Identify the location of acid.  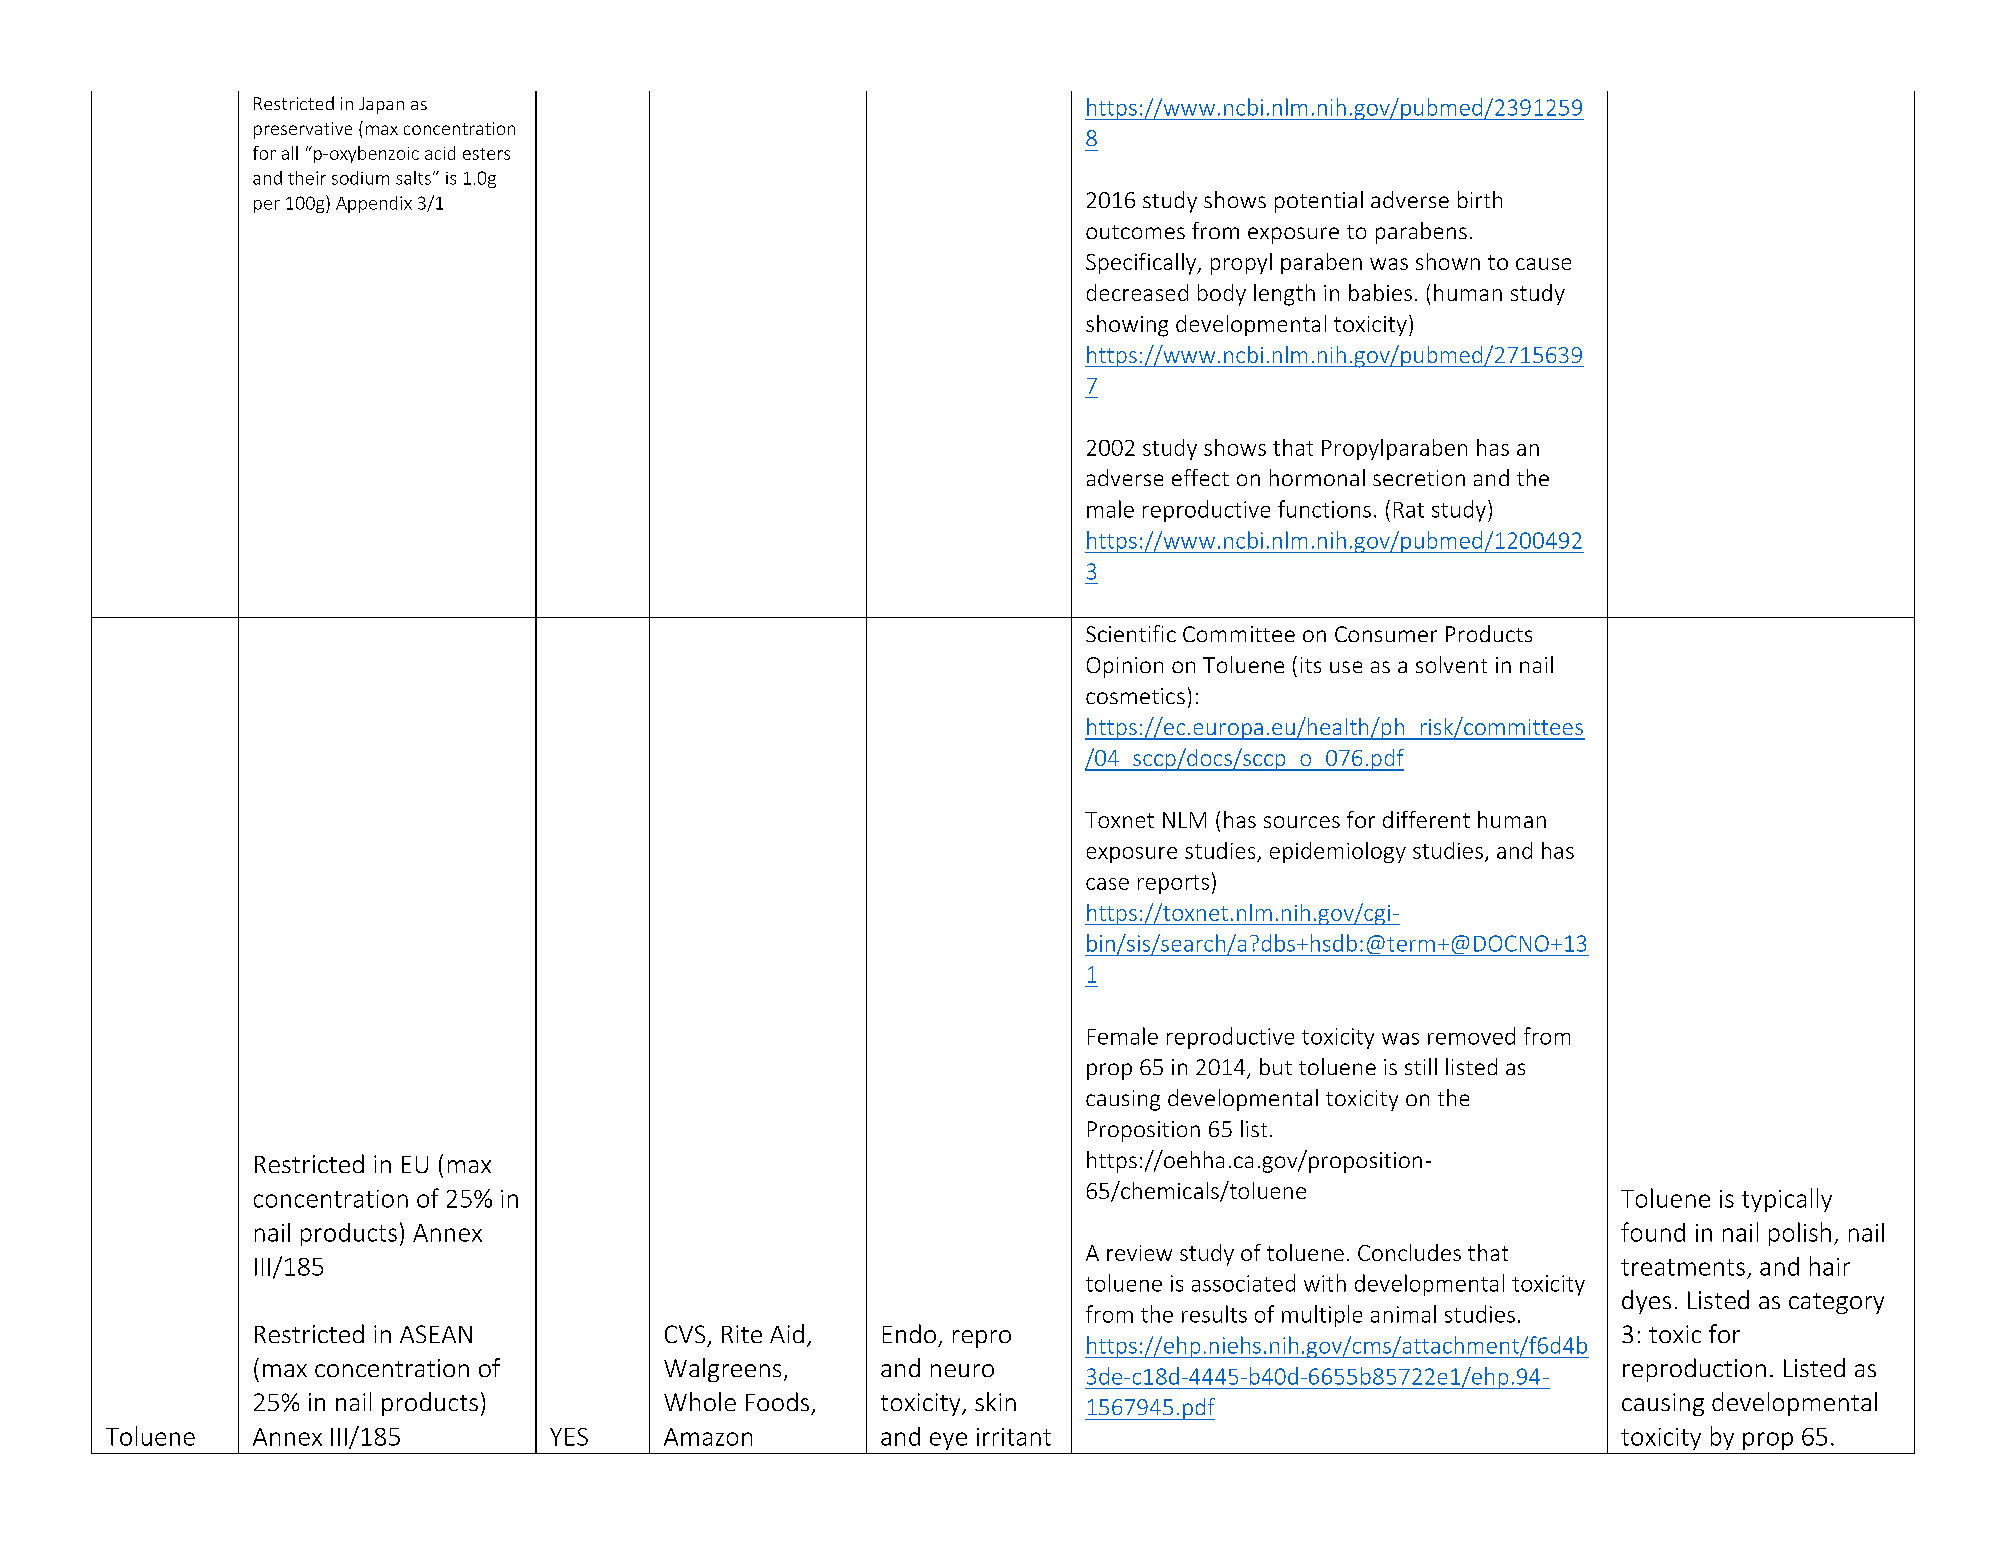
(440, 153).
